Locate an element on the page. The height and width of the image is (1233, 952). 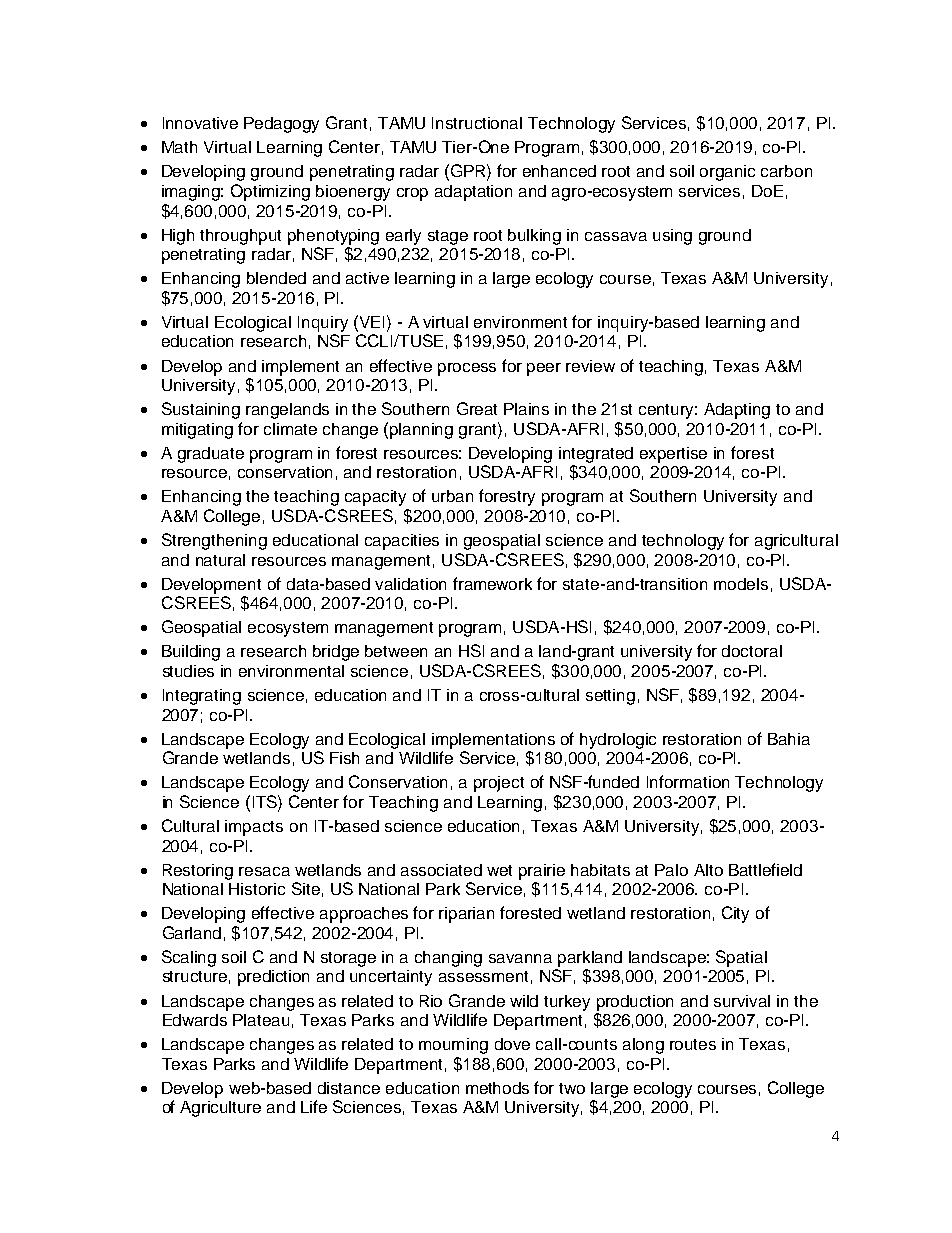
organic is located at coordinates (727, 173).
